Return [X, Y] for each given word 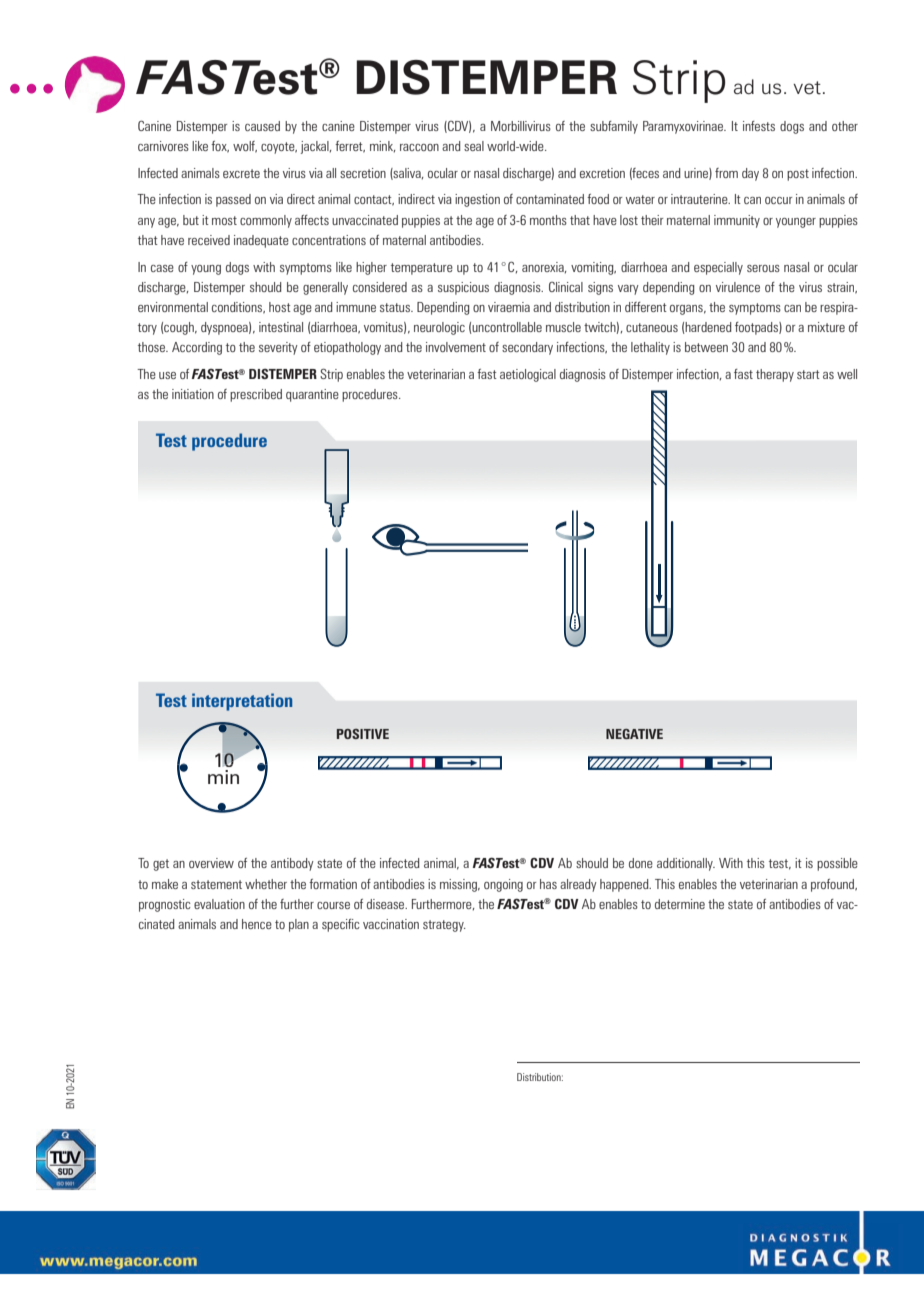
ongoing [503, 885]
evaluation [219, 904]
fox [220, 147]
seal [474, 146]
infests [759, 126]
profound [834, 885]
